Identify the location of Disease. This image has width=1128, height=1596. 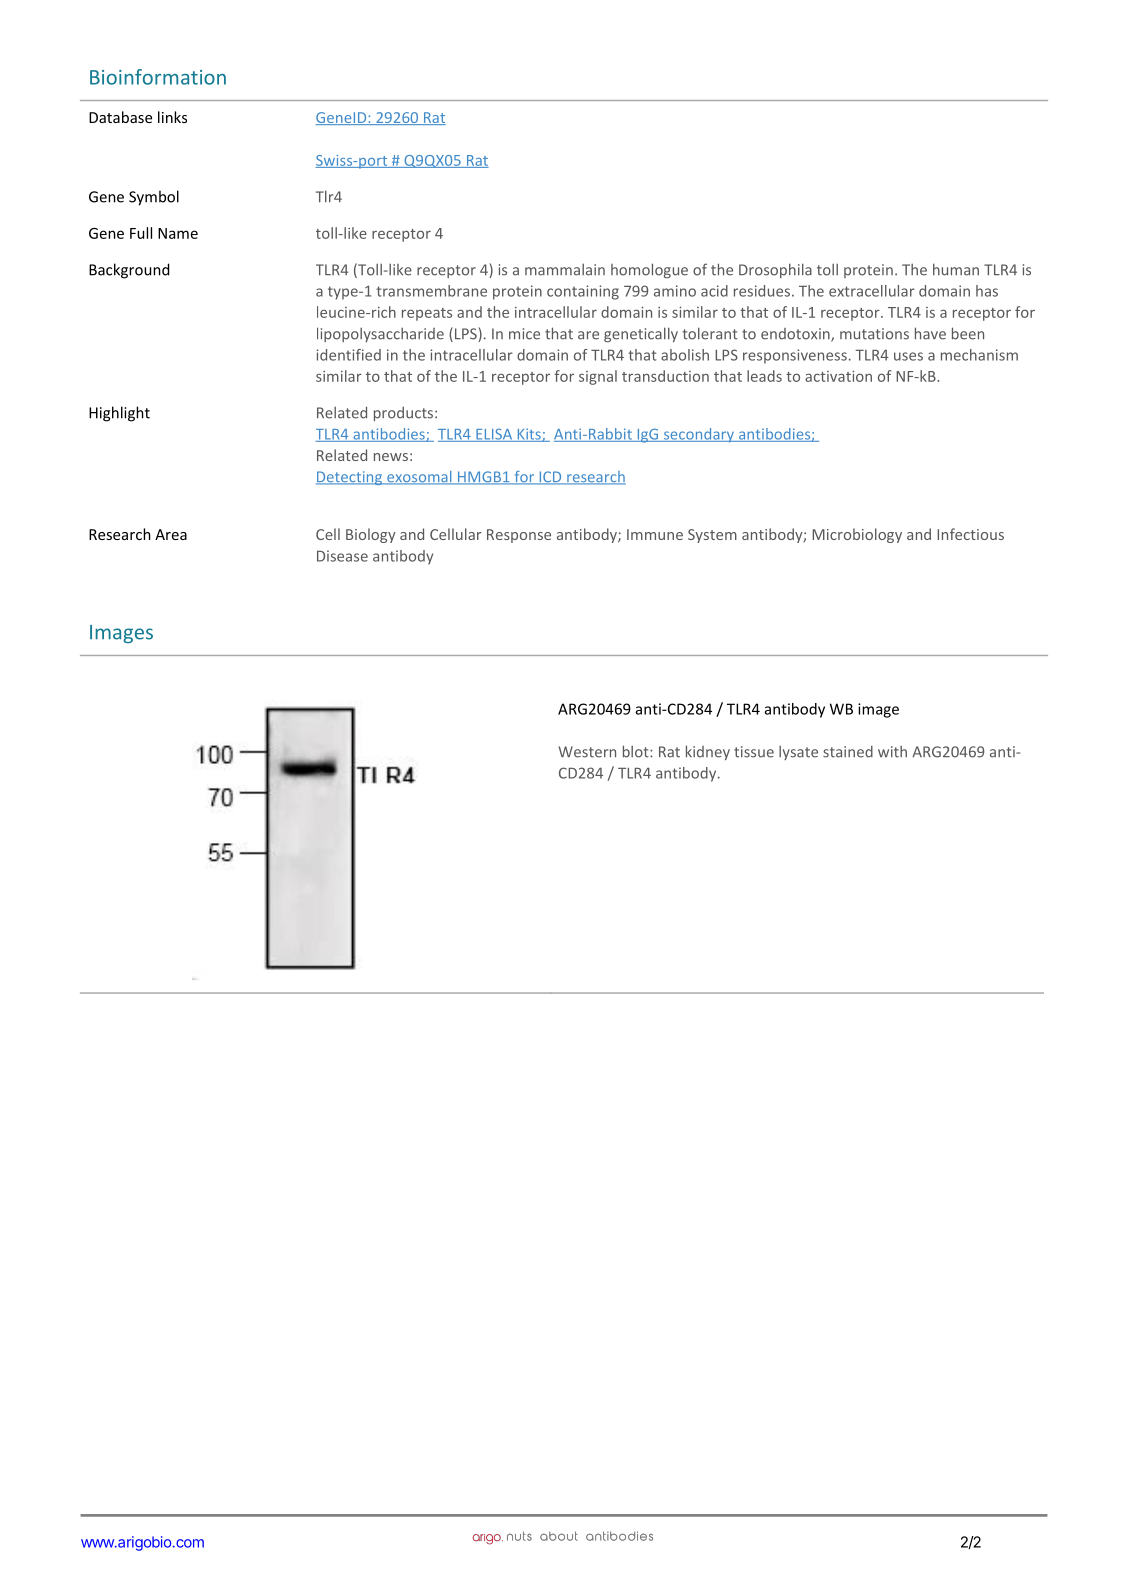
(342, 556).
